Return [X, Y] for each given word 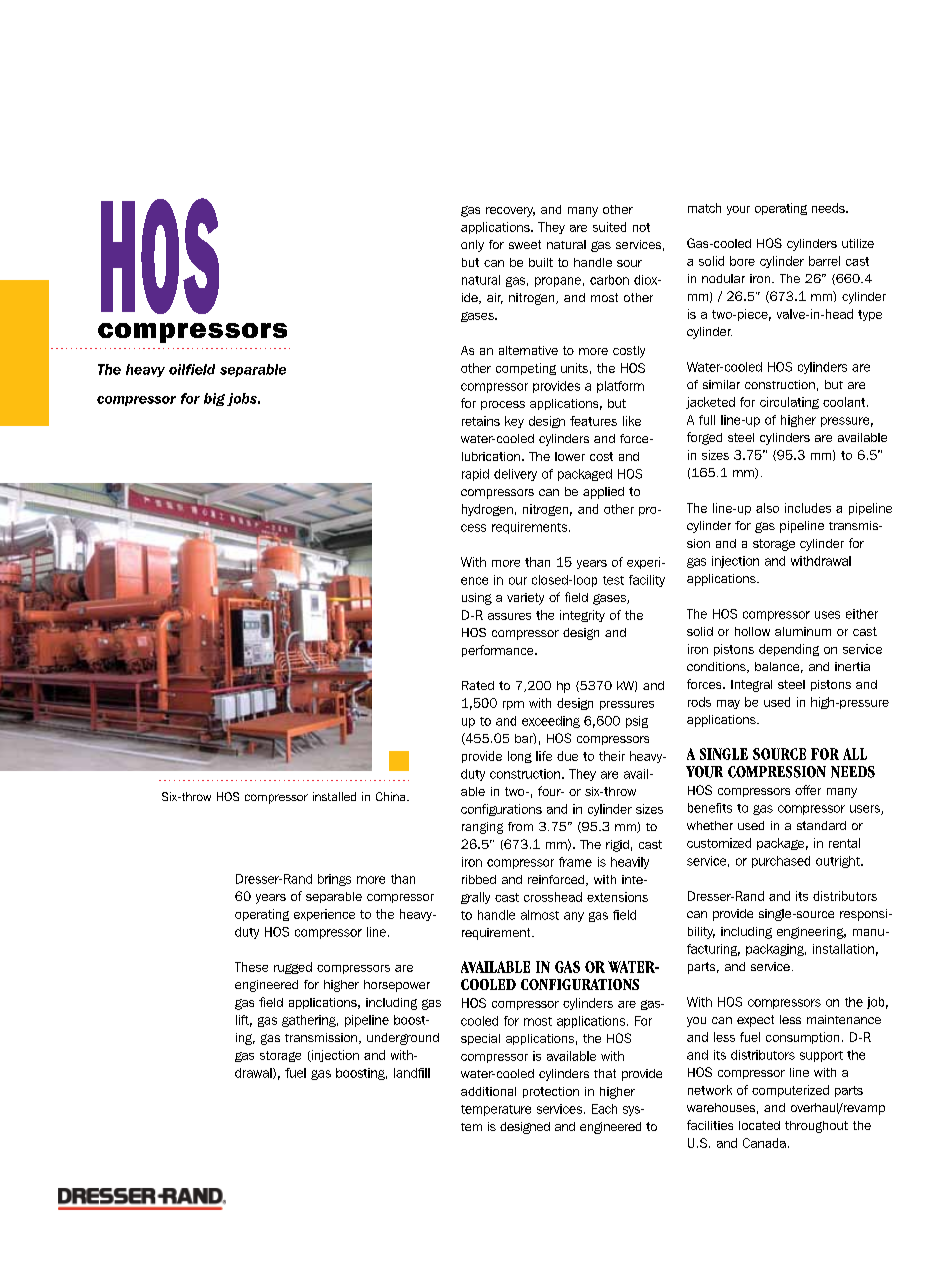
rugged [293, 968]
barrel [824, 261]
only [472, 246]
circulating [789, 403]
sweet [525, 244]
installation [843, 949]
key [514, 422]
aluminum [803, 631]
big [214, 399]
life [544, 756]
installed [334, 796]
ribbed [479, 879]
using [477, 599]
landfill [412, 1073]
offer [808, 790]
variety [525, 599]
